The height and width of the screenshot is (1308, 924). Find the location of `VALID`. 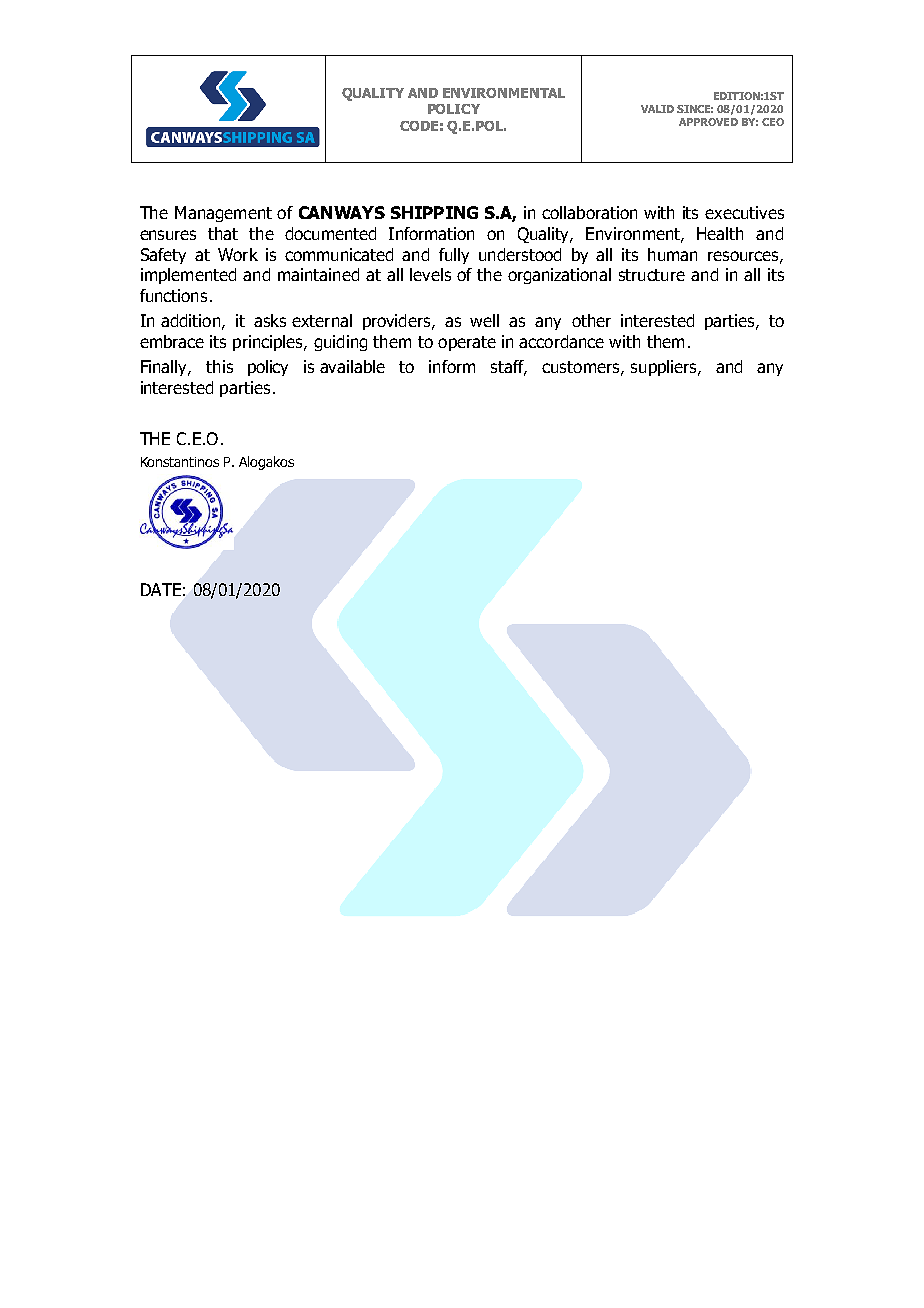

VALID is located at coordinates (657, 109).
